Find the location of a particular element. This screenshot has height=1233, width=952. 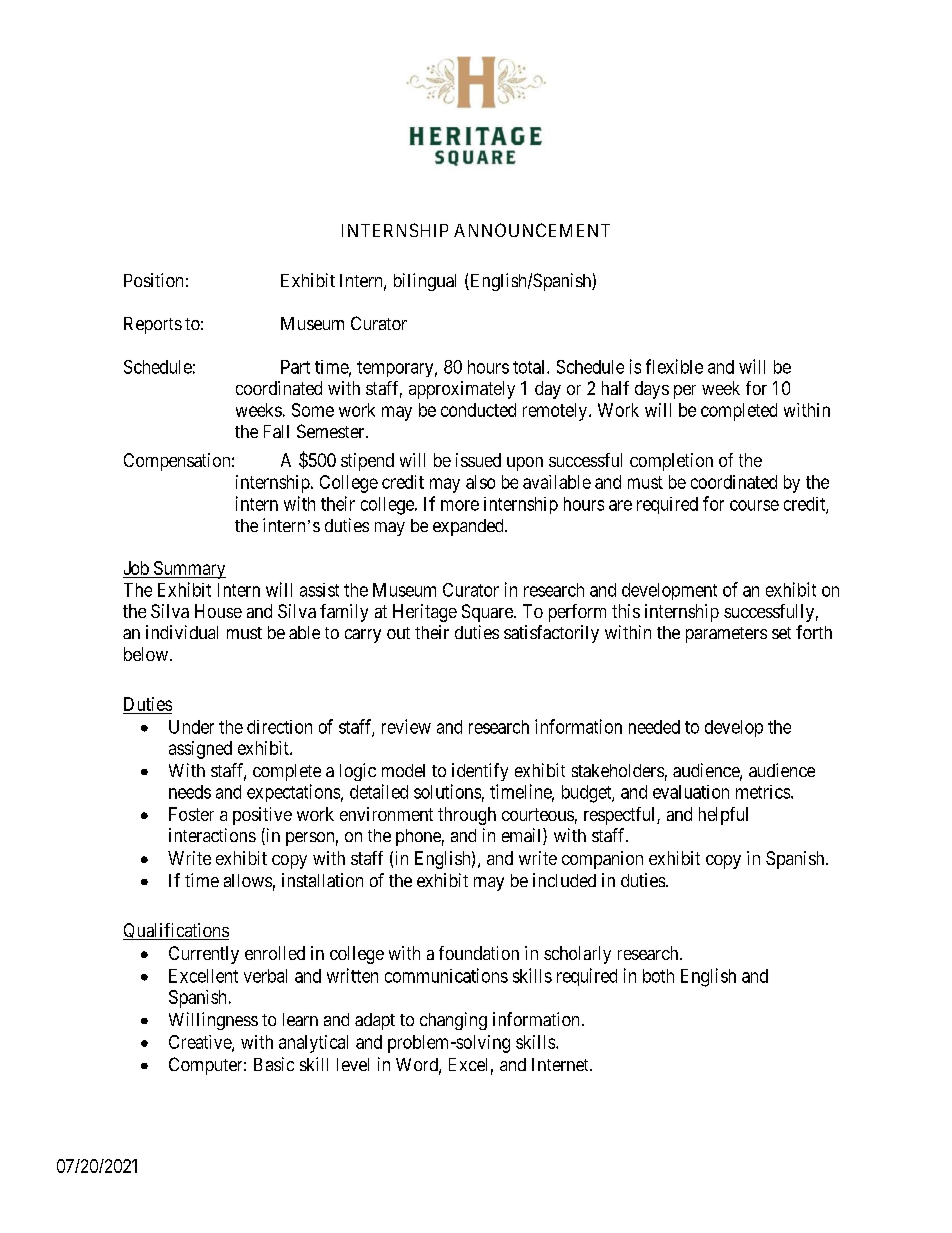

metrics is located at coordinates (763, 792).
